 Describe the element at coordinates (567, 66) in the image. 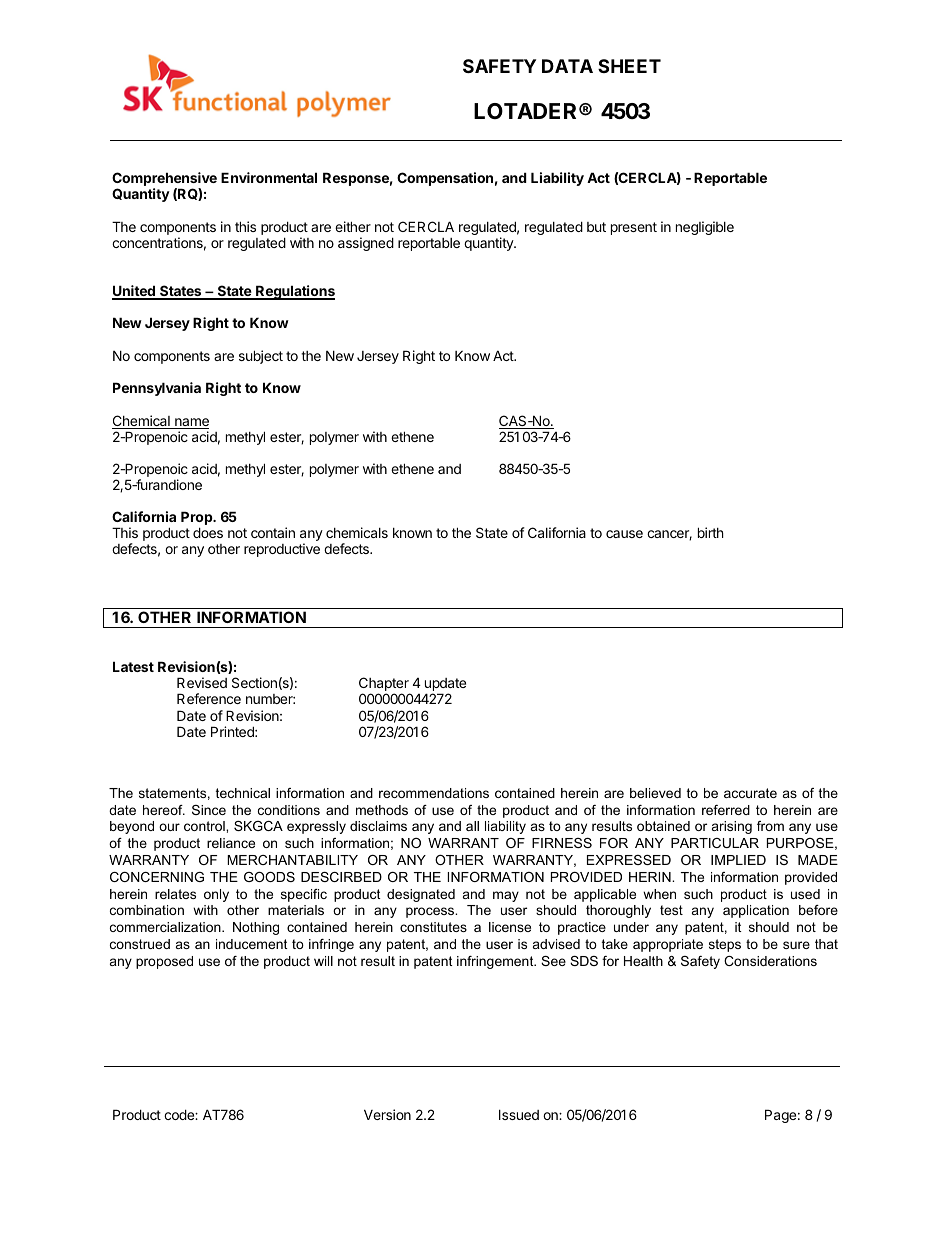

I see `DATA` at that location.
